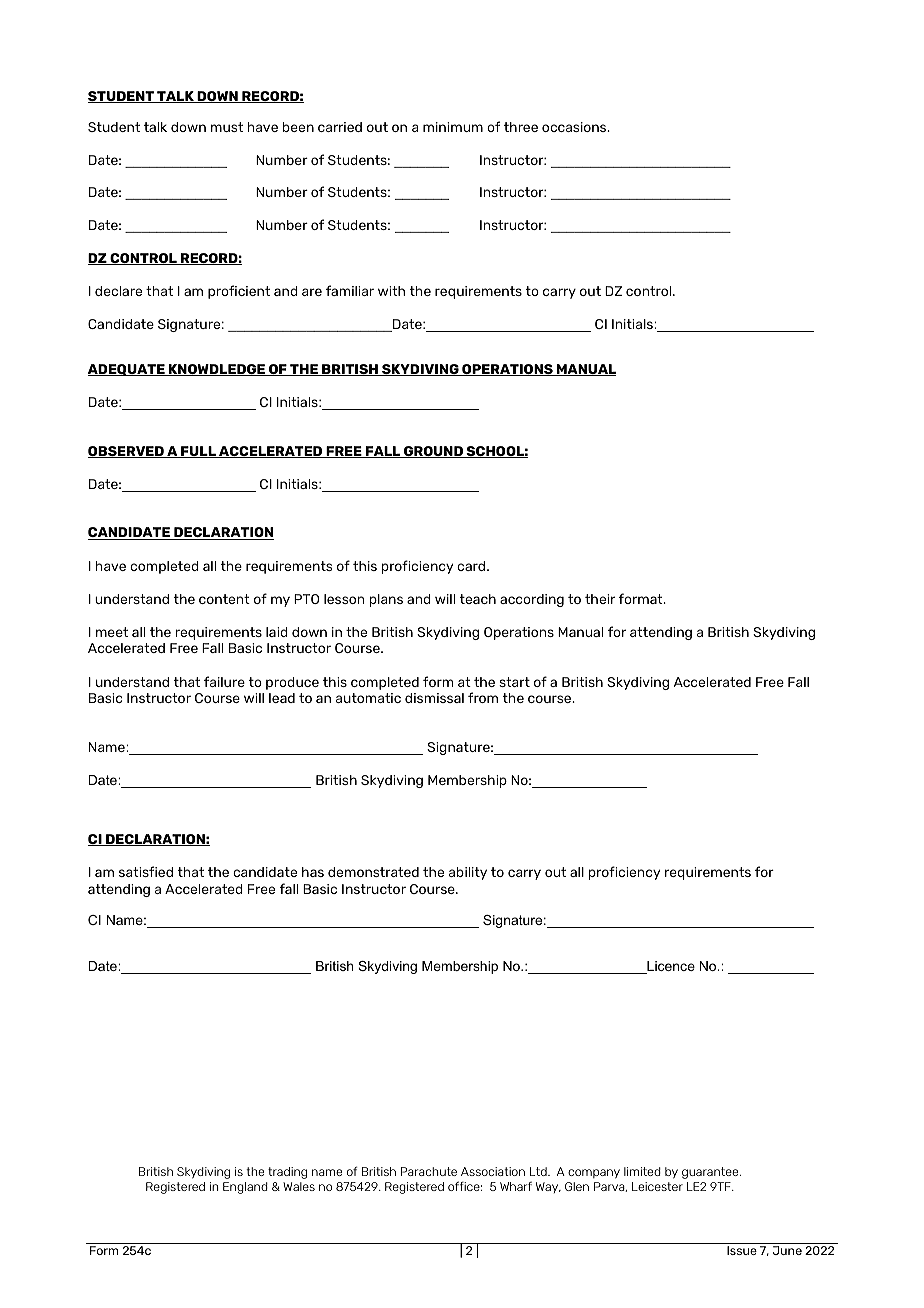  Describe the element at coordinates (433, 452) in the page. I see `GROUND` at that location.
